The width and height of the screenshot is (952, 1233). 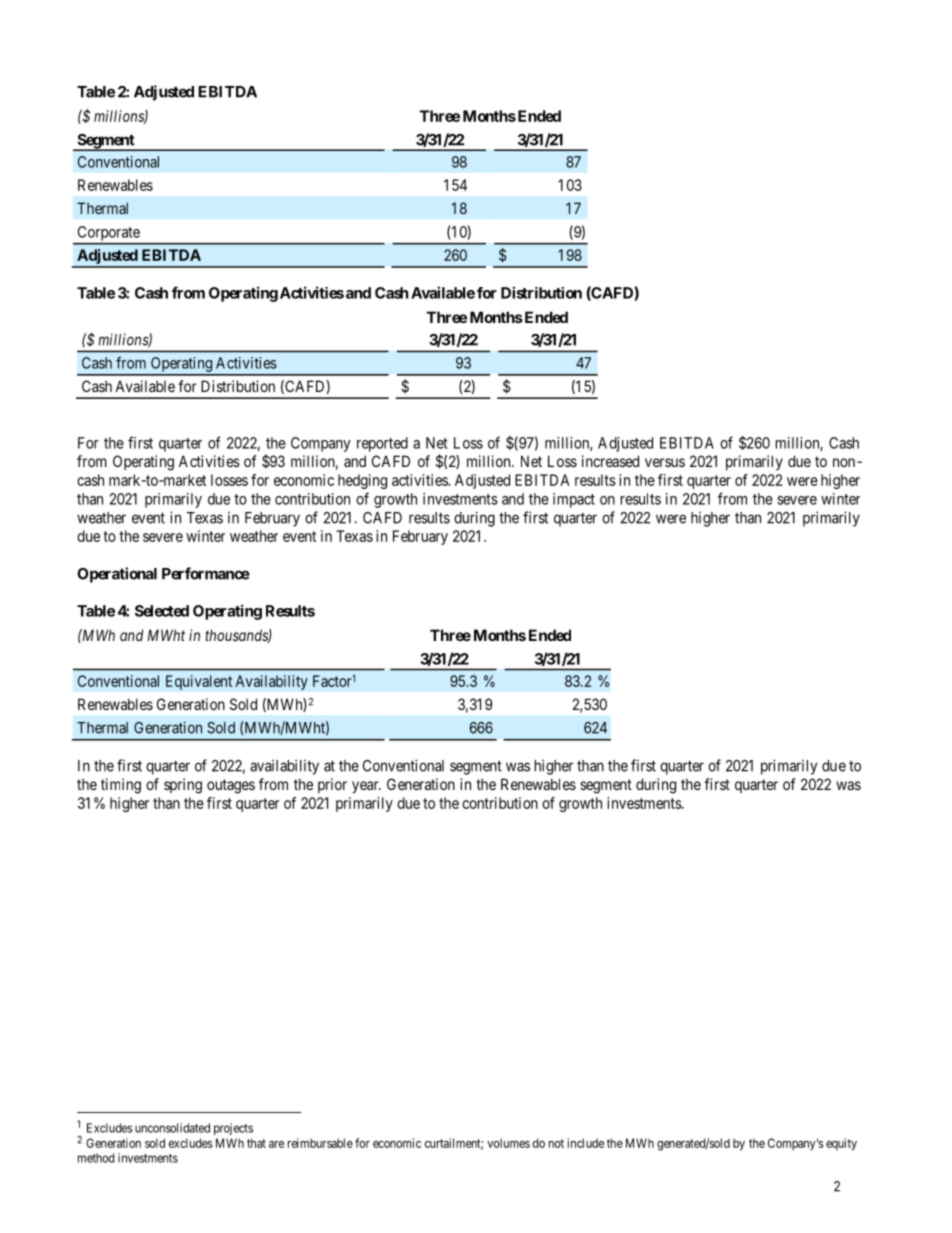 What do you see at coordinates (665, 462) in the screenshot?
I see `versus` at bounding box center [665, 462].
